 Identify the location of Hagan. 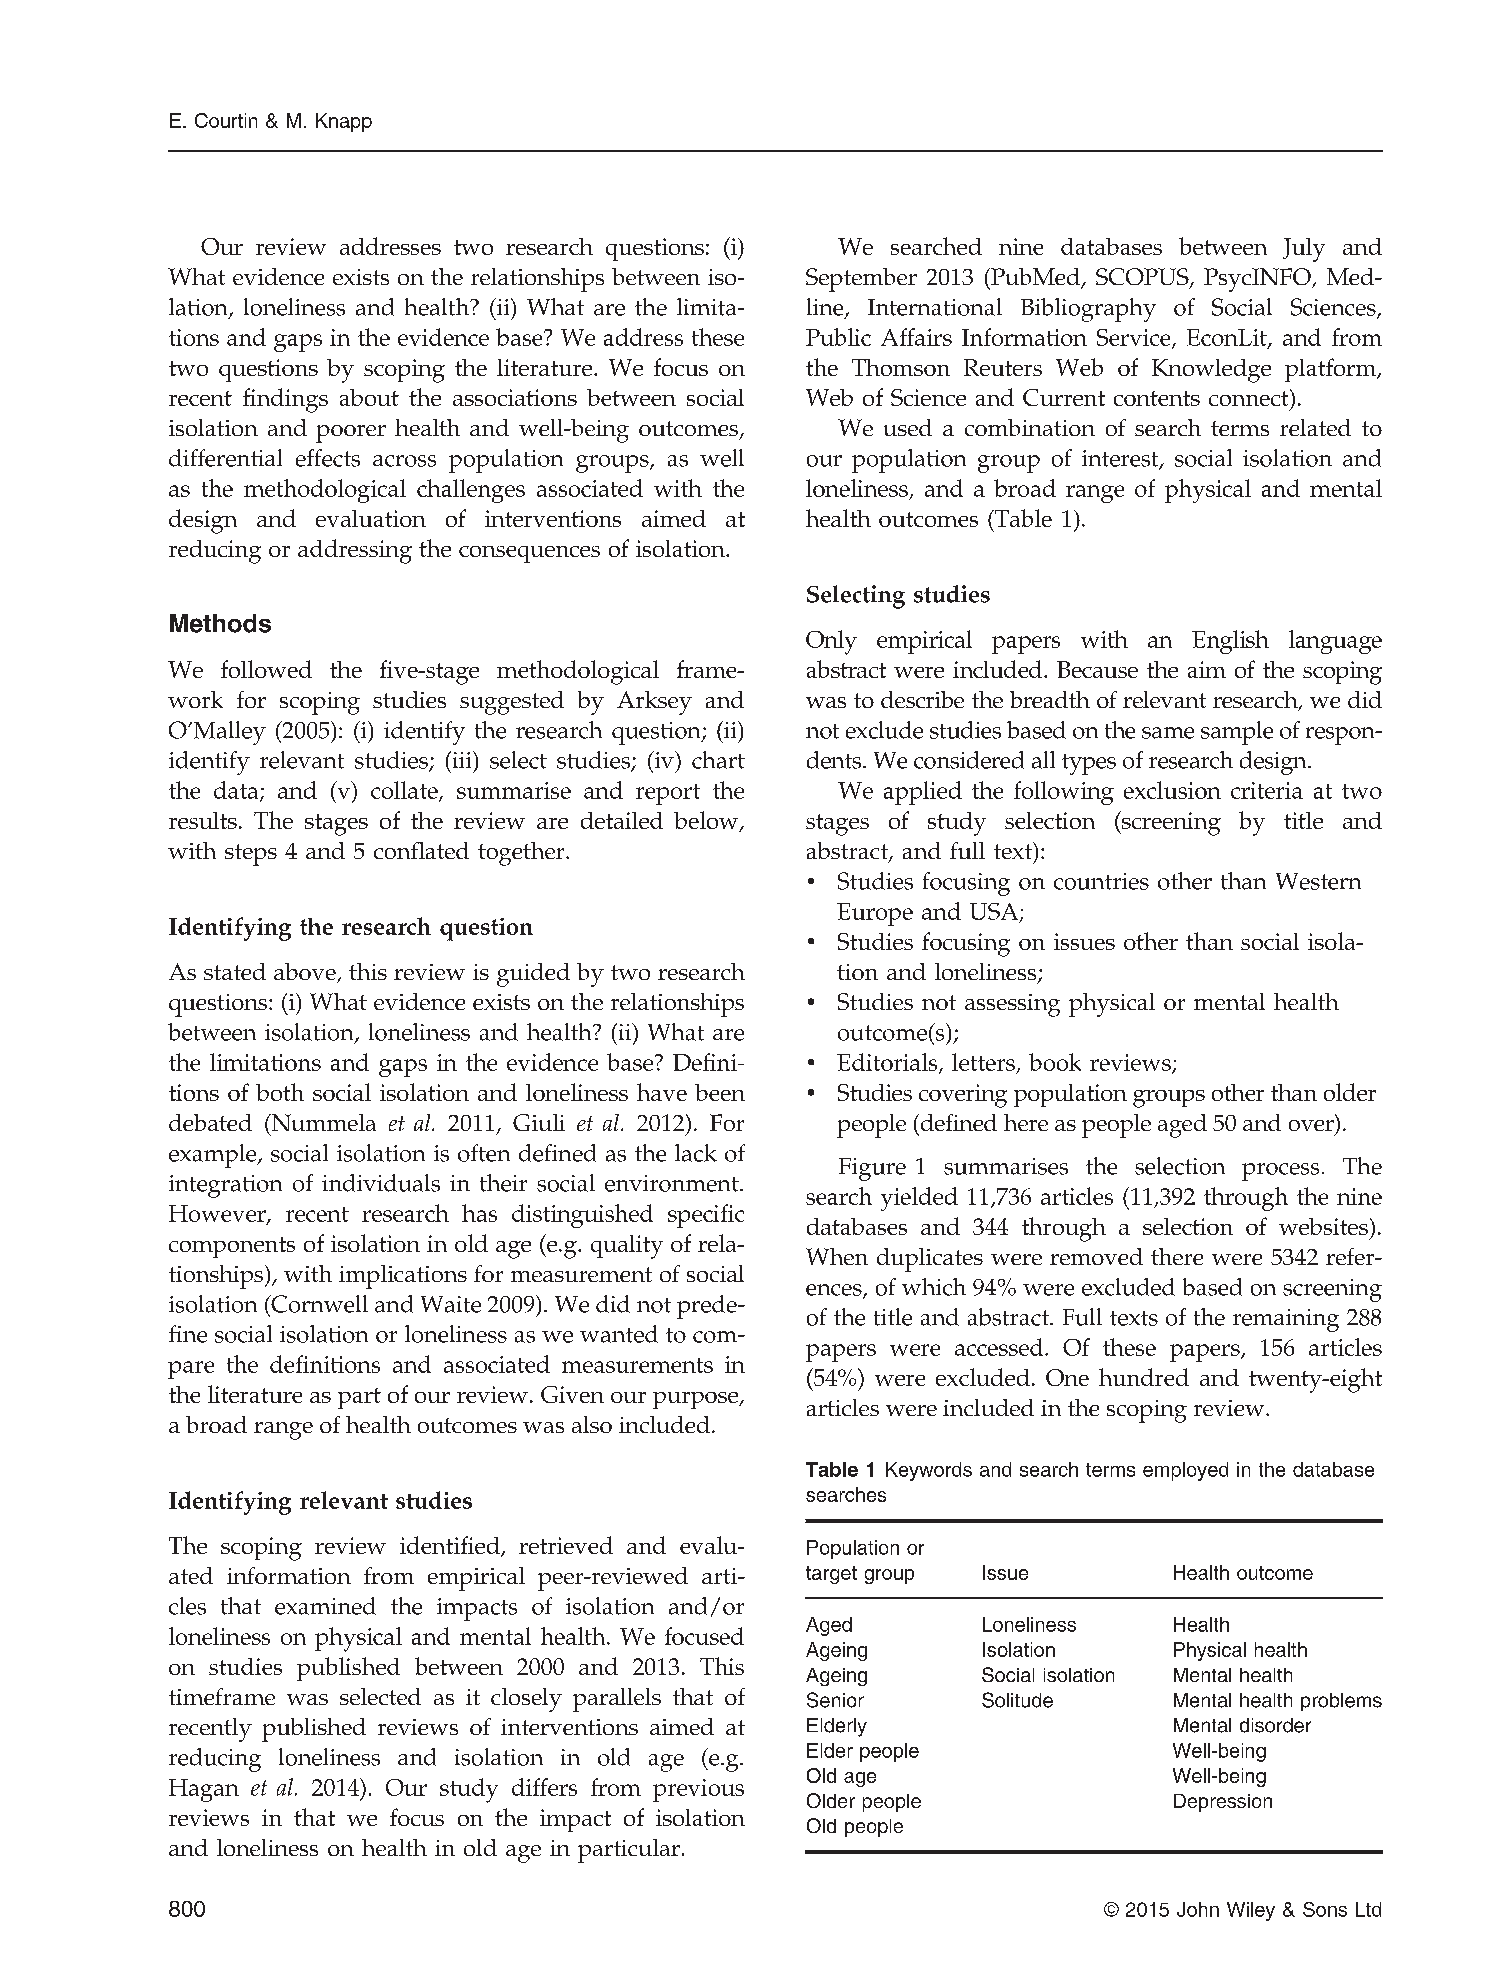
(204, 1790).
